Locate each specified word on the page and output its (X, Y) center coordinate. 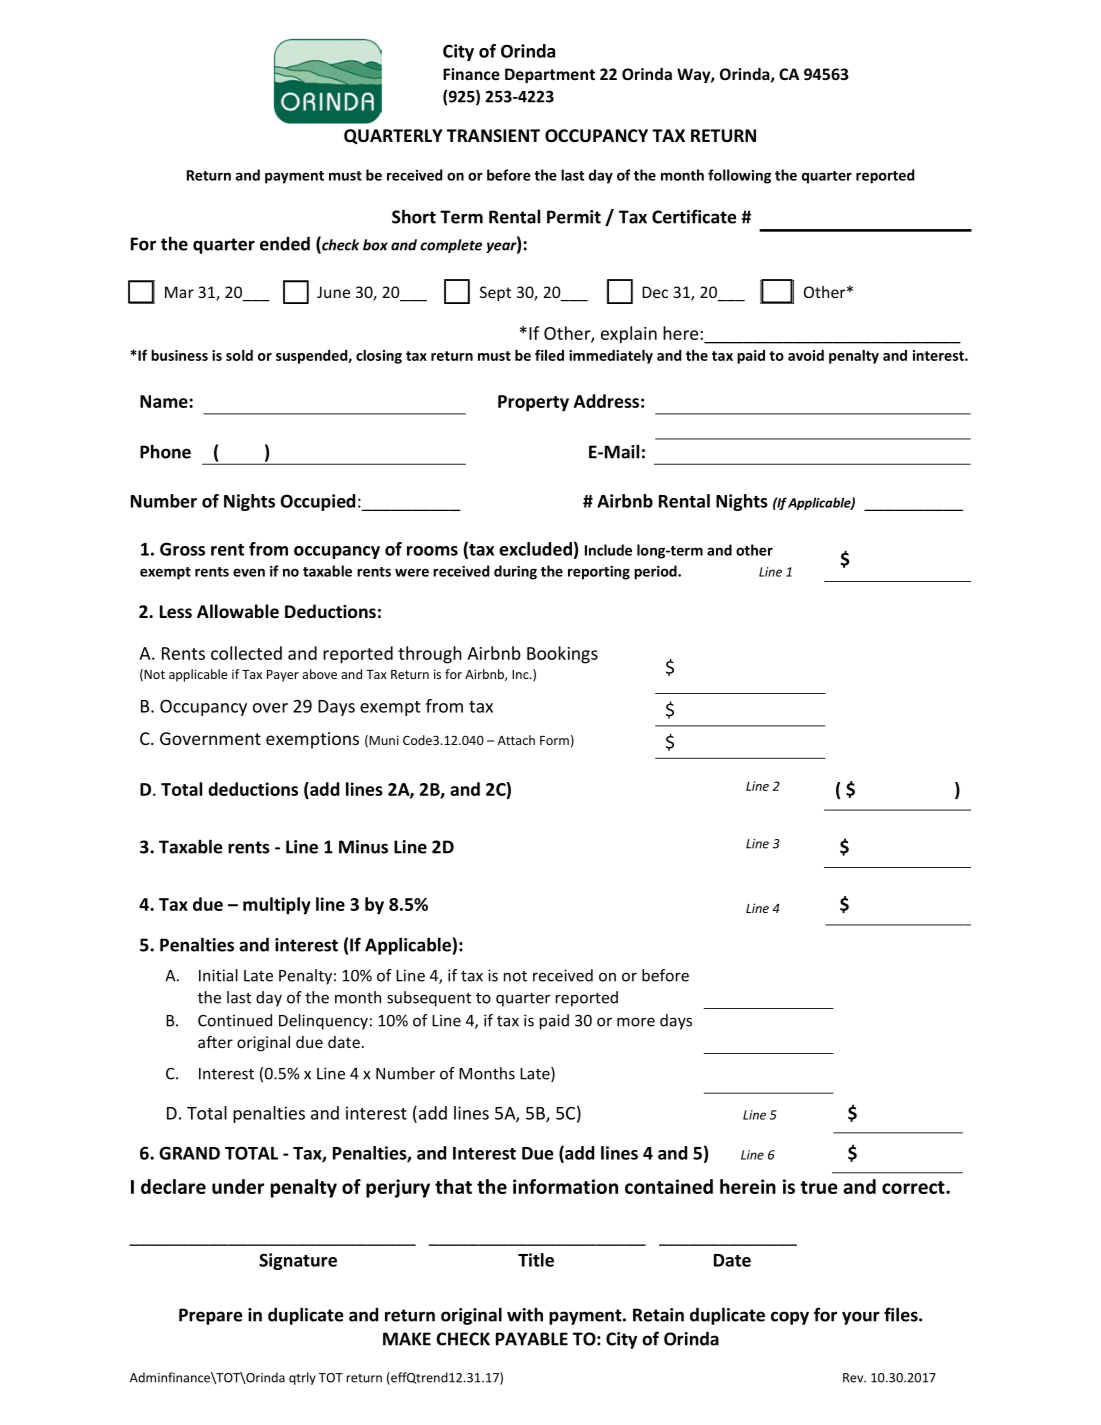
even (249, 572)
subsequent (429, 999)
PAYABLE (532, 1339)
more (636, 1022)
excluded (535, 549)
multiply (277, 906)
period (656, 572)
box (375, 245)
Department (550, 75)
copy (790, 1318)
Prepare (210, 1316)
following (739, 176)
